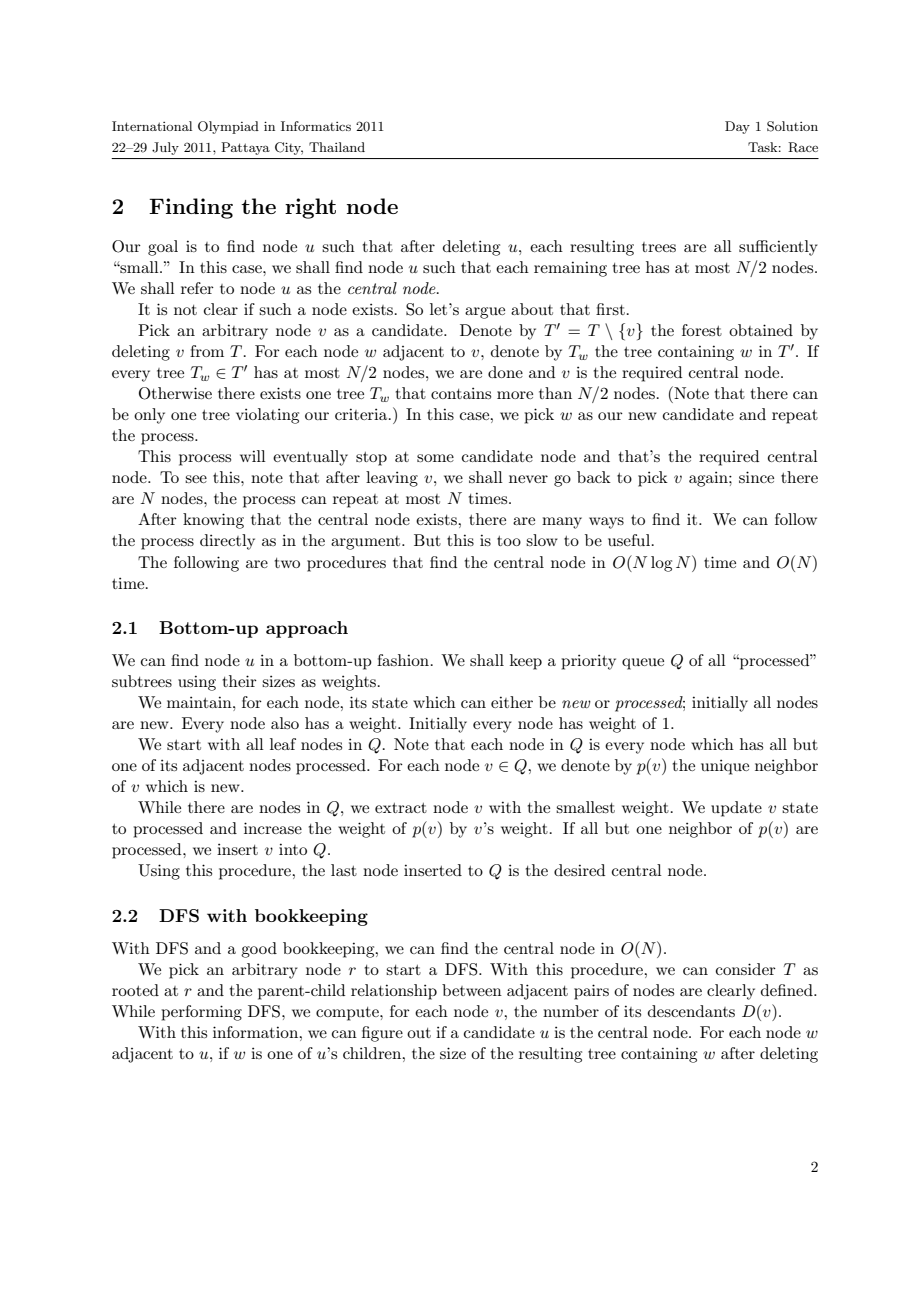 The width and height of the screenshot is (924, 1308). I want to click on between, so click(472, 990).
